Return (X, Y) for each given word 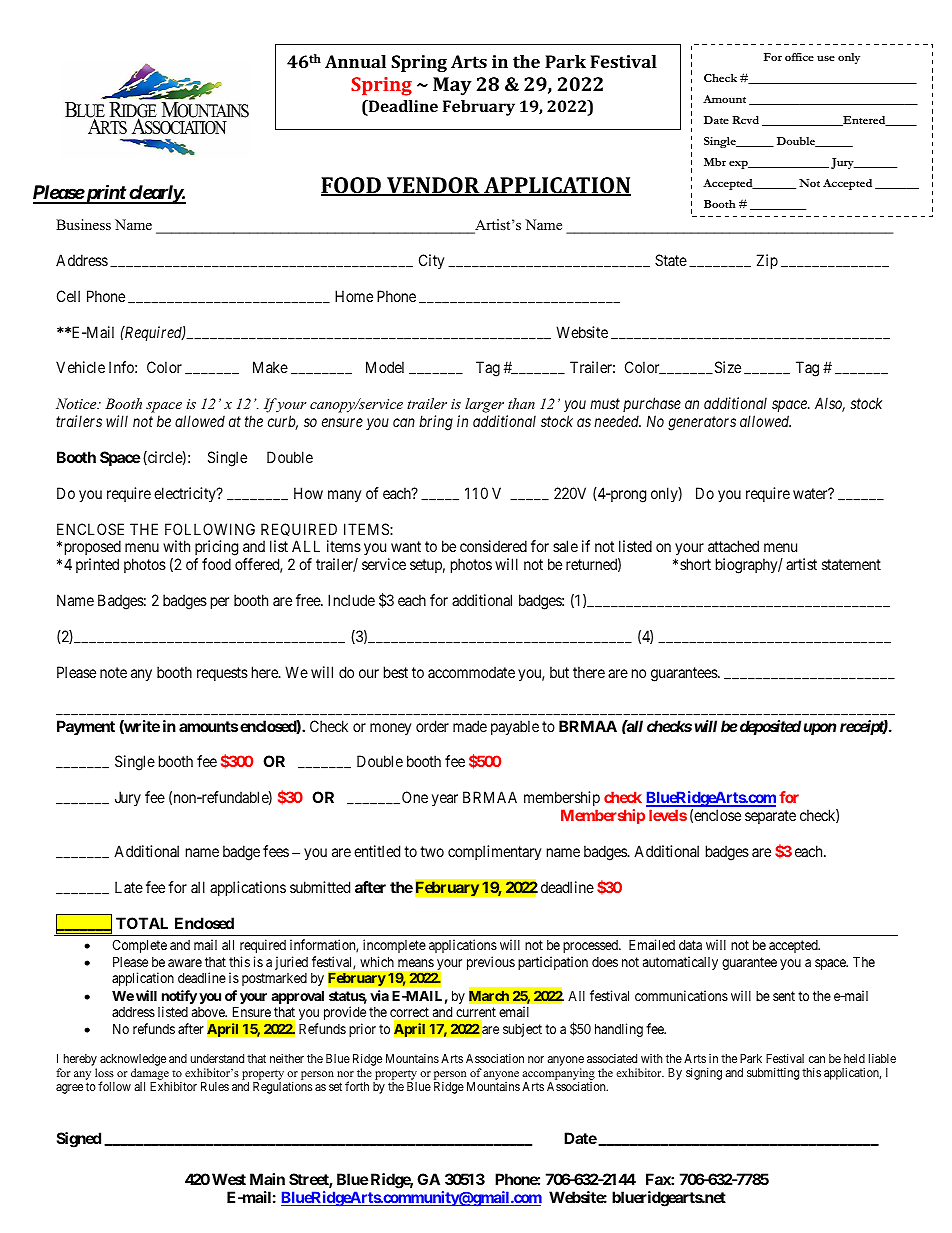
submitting (773, 1073)
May (452, 86)
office (799, 57)
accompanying (558, 1075)
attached (733, 546)
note (113, 672)
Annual (355, 61)
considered (493, 546)
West (229, 1179)
